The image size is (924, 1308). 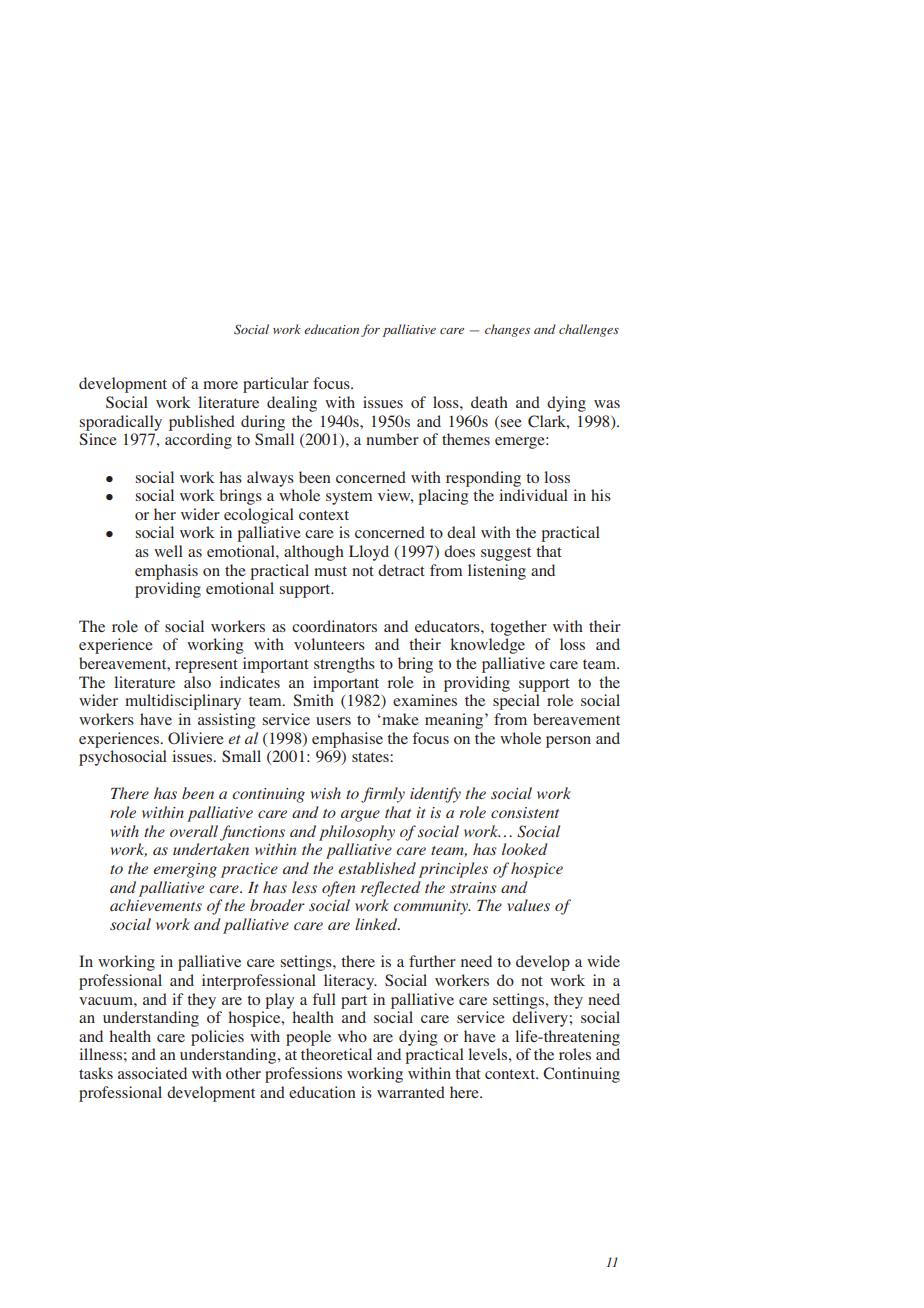 I want to click on suggest, so click(x=506, y=554).
